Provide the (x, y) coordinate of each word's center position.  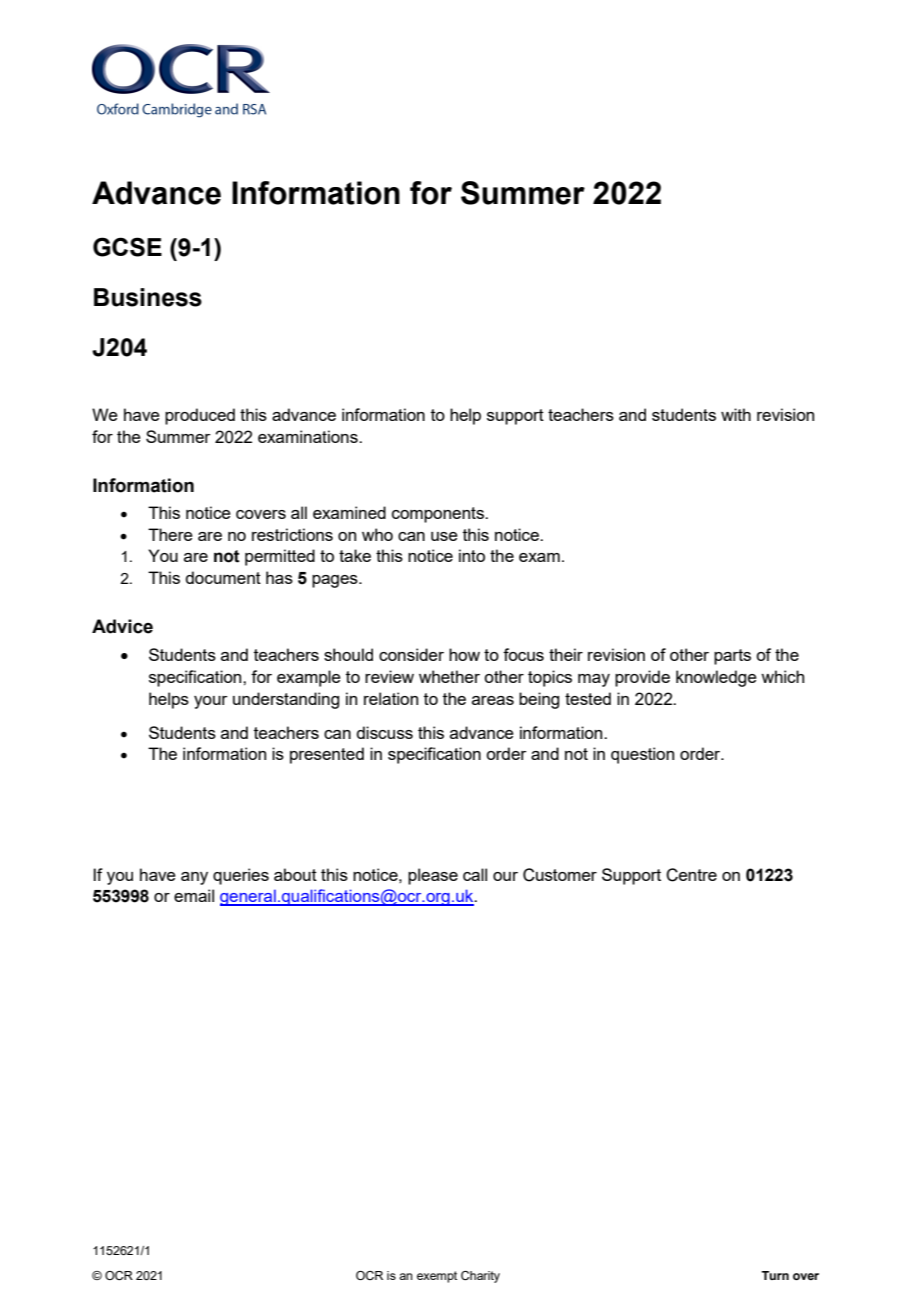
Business (148, 297)
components (439, 515)
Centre (691, 875)
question (642, 755)
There (170, 534)
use (444, 536)
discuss (385, 732)
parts (732, 657)
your (211, 702)
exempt (437, 1277)
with (736, 414)
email (194, 895)
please (433, 876)
